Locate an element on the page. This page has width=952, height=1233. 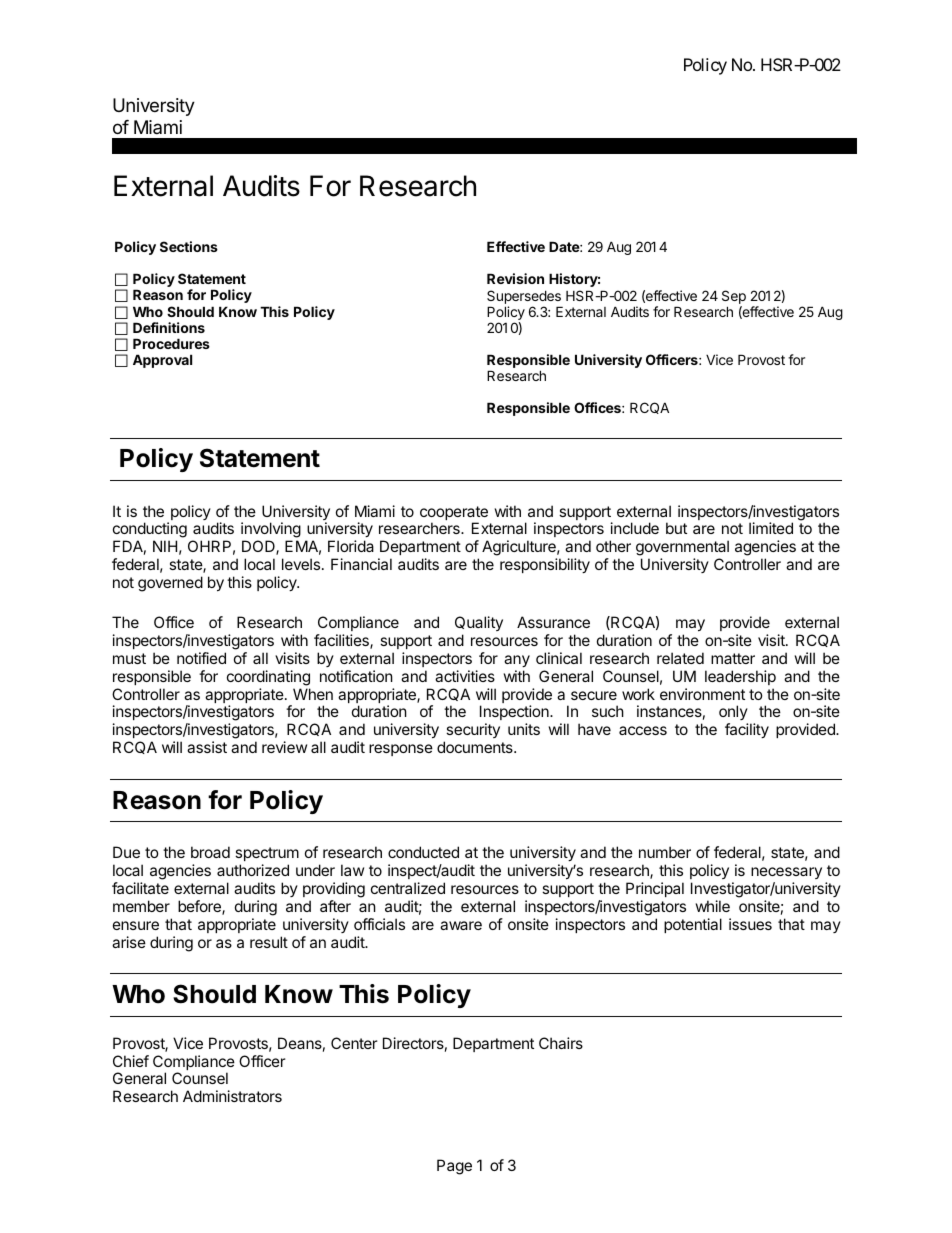
Revision is located at coordinates (515, 278).
